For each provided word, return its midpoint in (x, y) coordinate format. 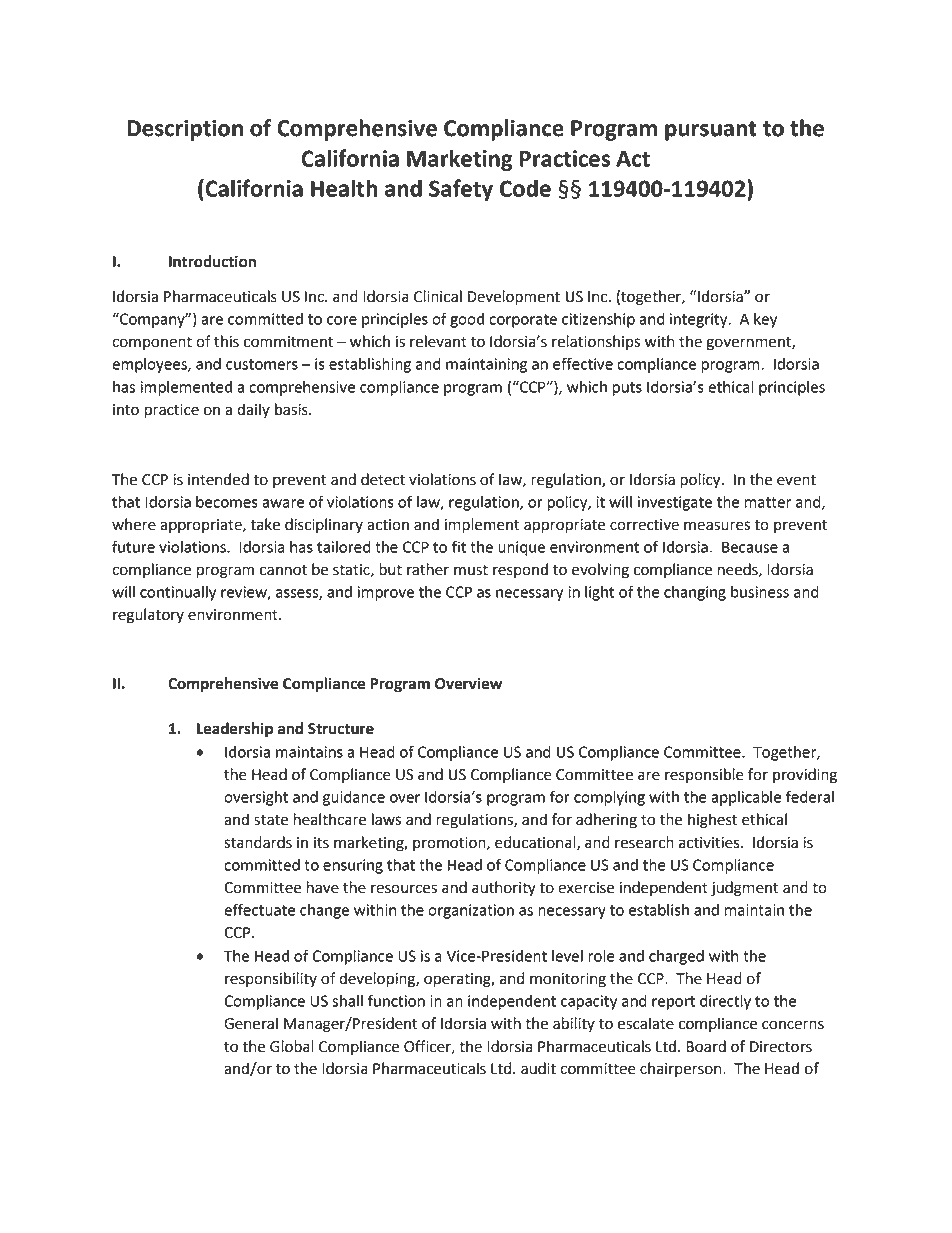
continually (178, 593)
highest (712, 821)
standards (258, 842)
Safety (461, 190)
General (251, 1023)
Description (185, 130)
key (765, 320)
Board (706, 1046)
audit (538, 1068)
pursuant (711, 131)
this (226, 341)
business (760, 592)
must (471, 570)
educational (536, 843)
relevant (438, 341)
